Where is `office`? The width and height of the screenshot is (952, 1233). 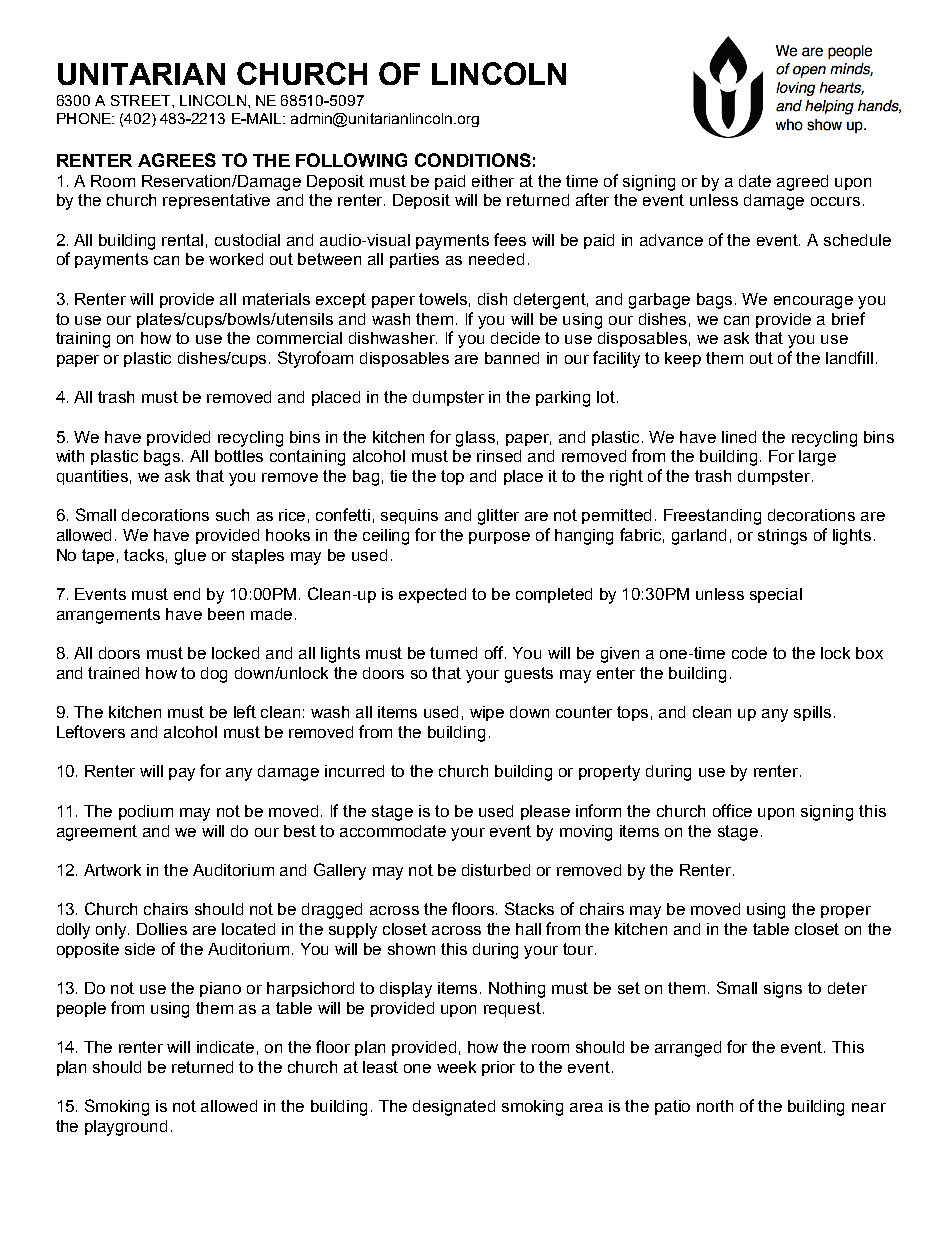
office is located at coordinates (732, 810).
